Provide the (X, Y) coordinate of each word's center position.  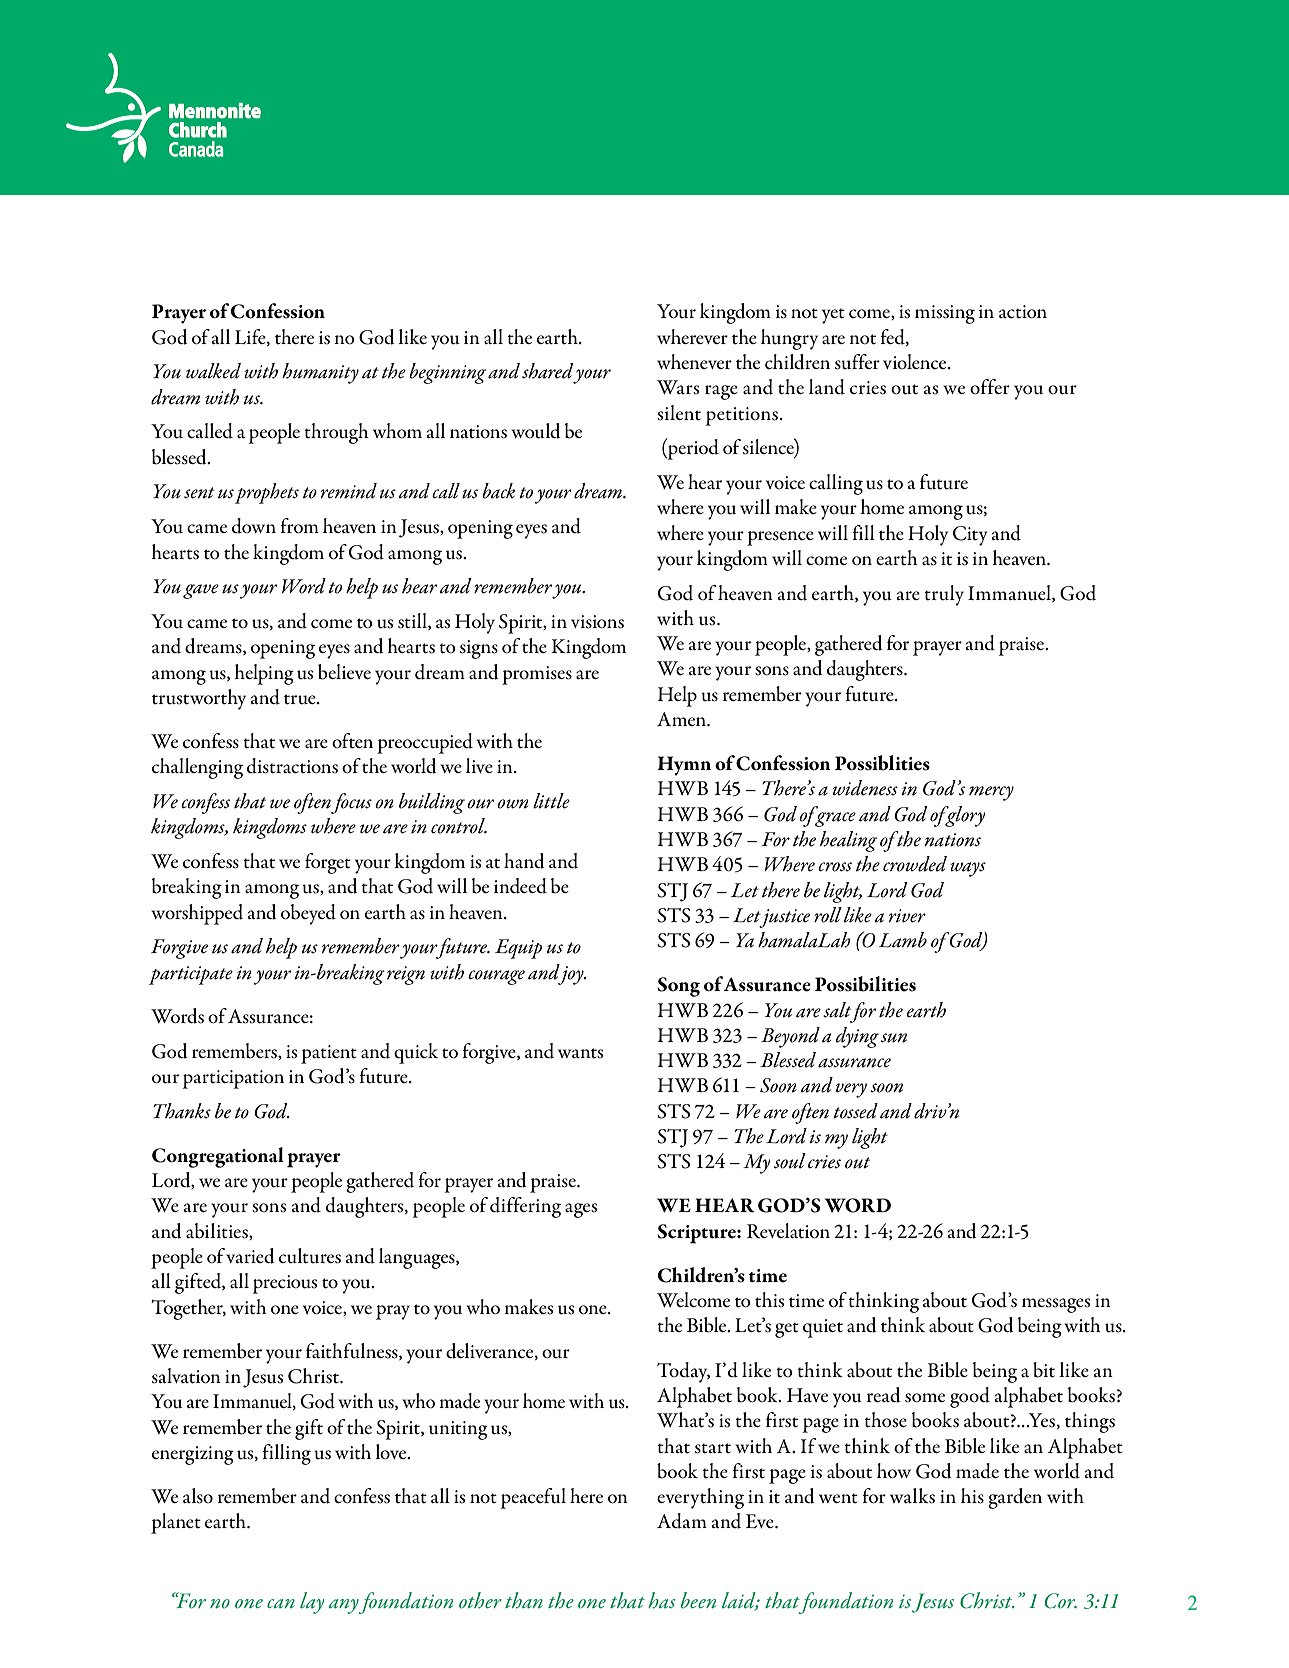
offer (990, 387)
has (662, 1600)
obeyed (308, 914)
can (281, 1603)
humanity (320, 373)
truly (944, 595)
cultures (310, 1256)
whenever (694, 361)
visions (597, 622)
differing (525, 1207)
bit (1044, 1370)
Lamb (903, 940)
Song (678, 987)
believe (344, 672)
